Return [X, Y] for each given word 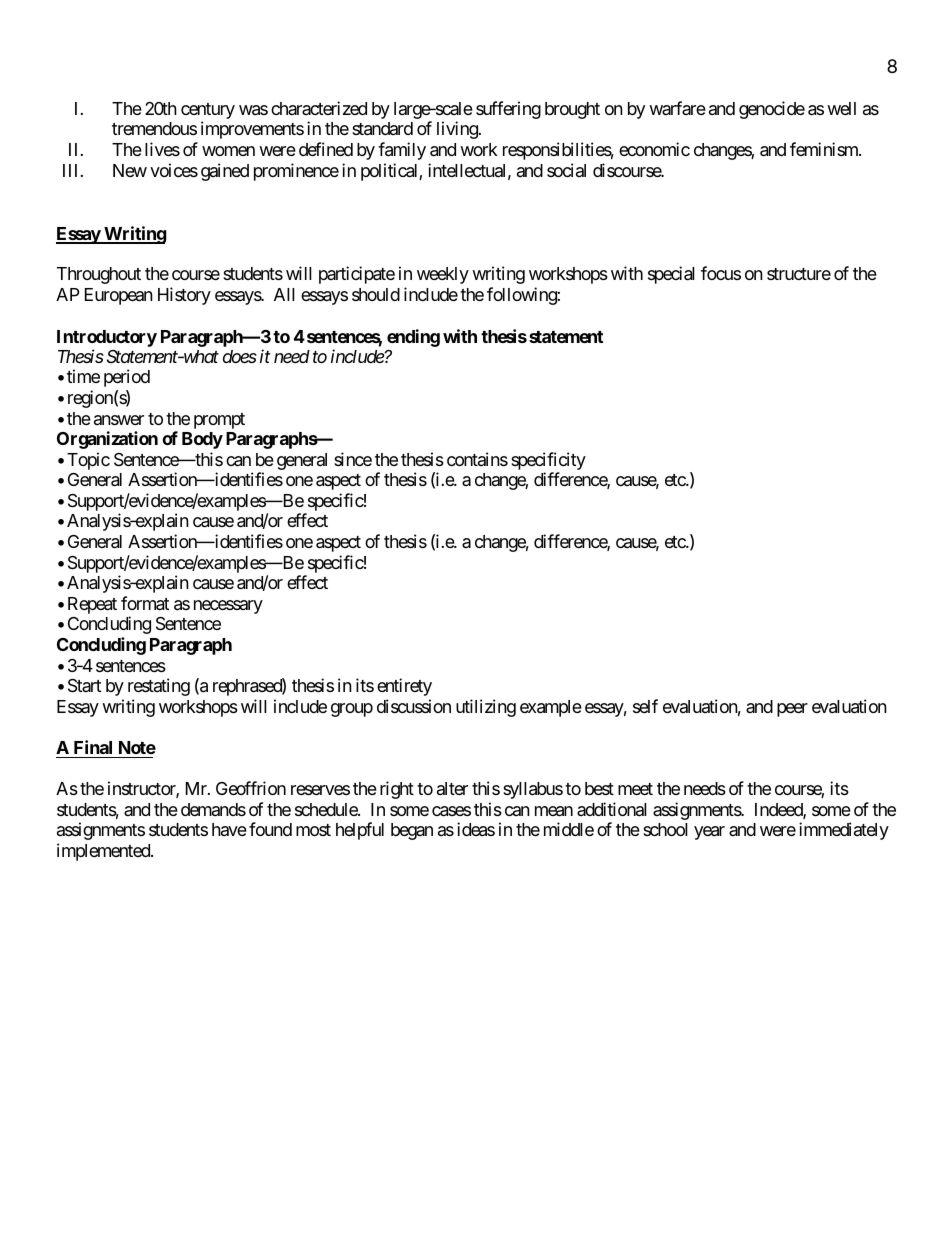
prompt [219, 421]
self [645, 706]
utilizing [486, 708]
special [671, 275]
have [229, 829]
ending [413, 338]
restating [159, 687]
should [376, 294]
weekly [443, 275]
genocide [772, 110]
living [458, 130]
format [145, 603]
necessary [228, 607]
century [208, 112]
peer [792, 710]
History [184, 296]
